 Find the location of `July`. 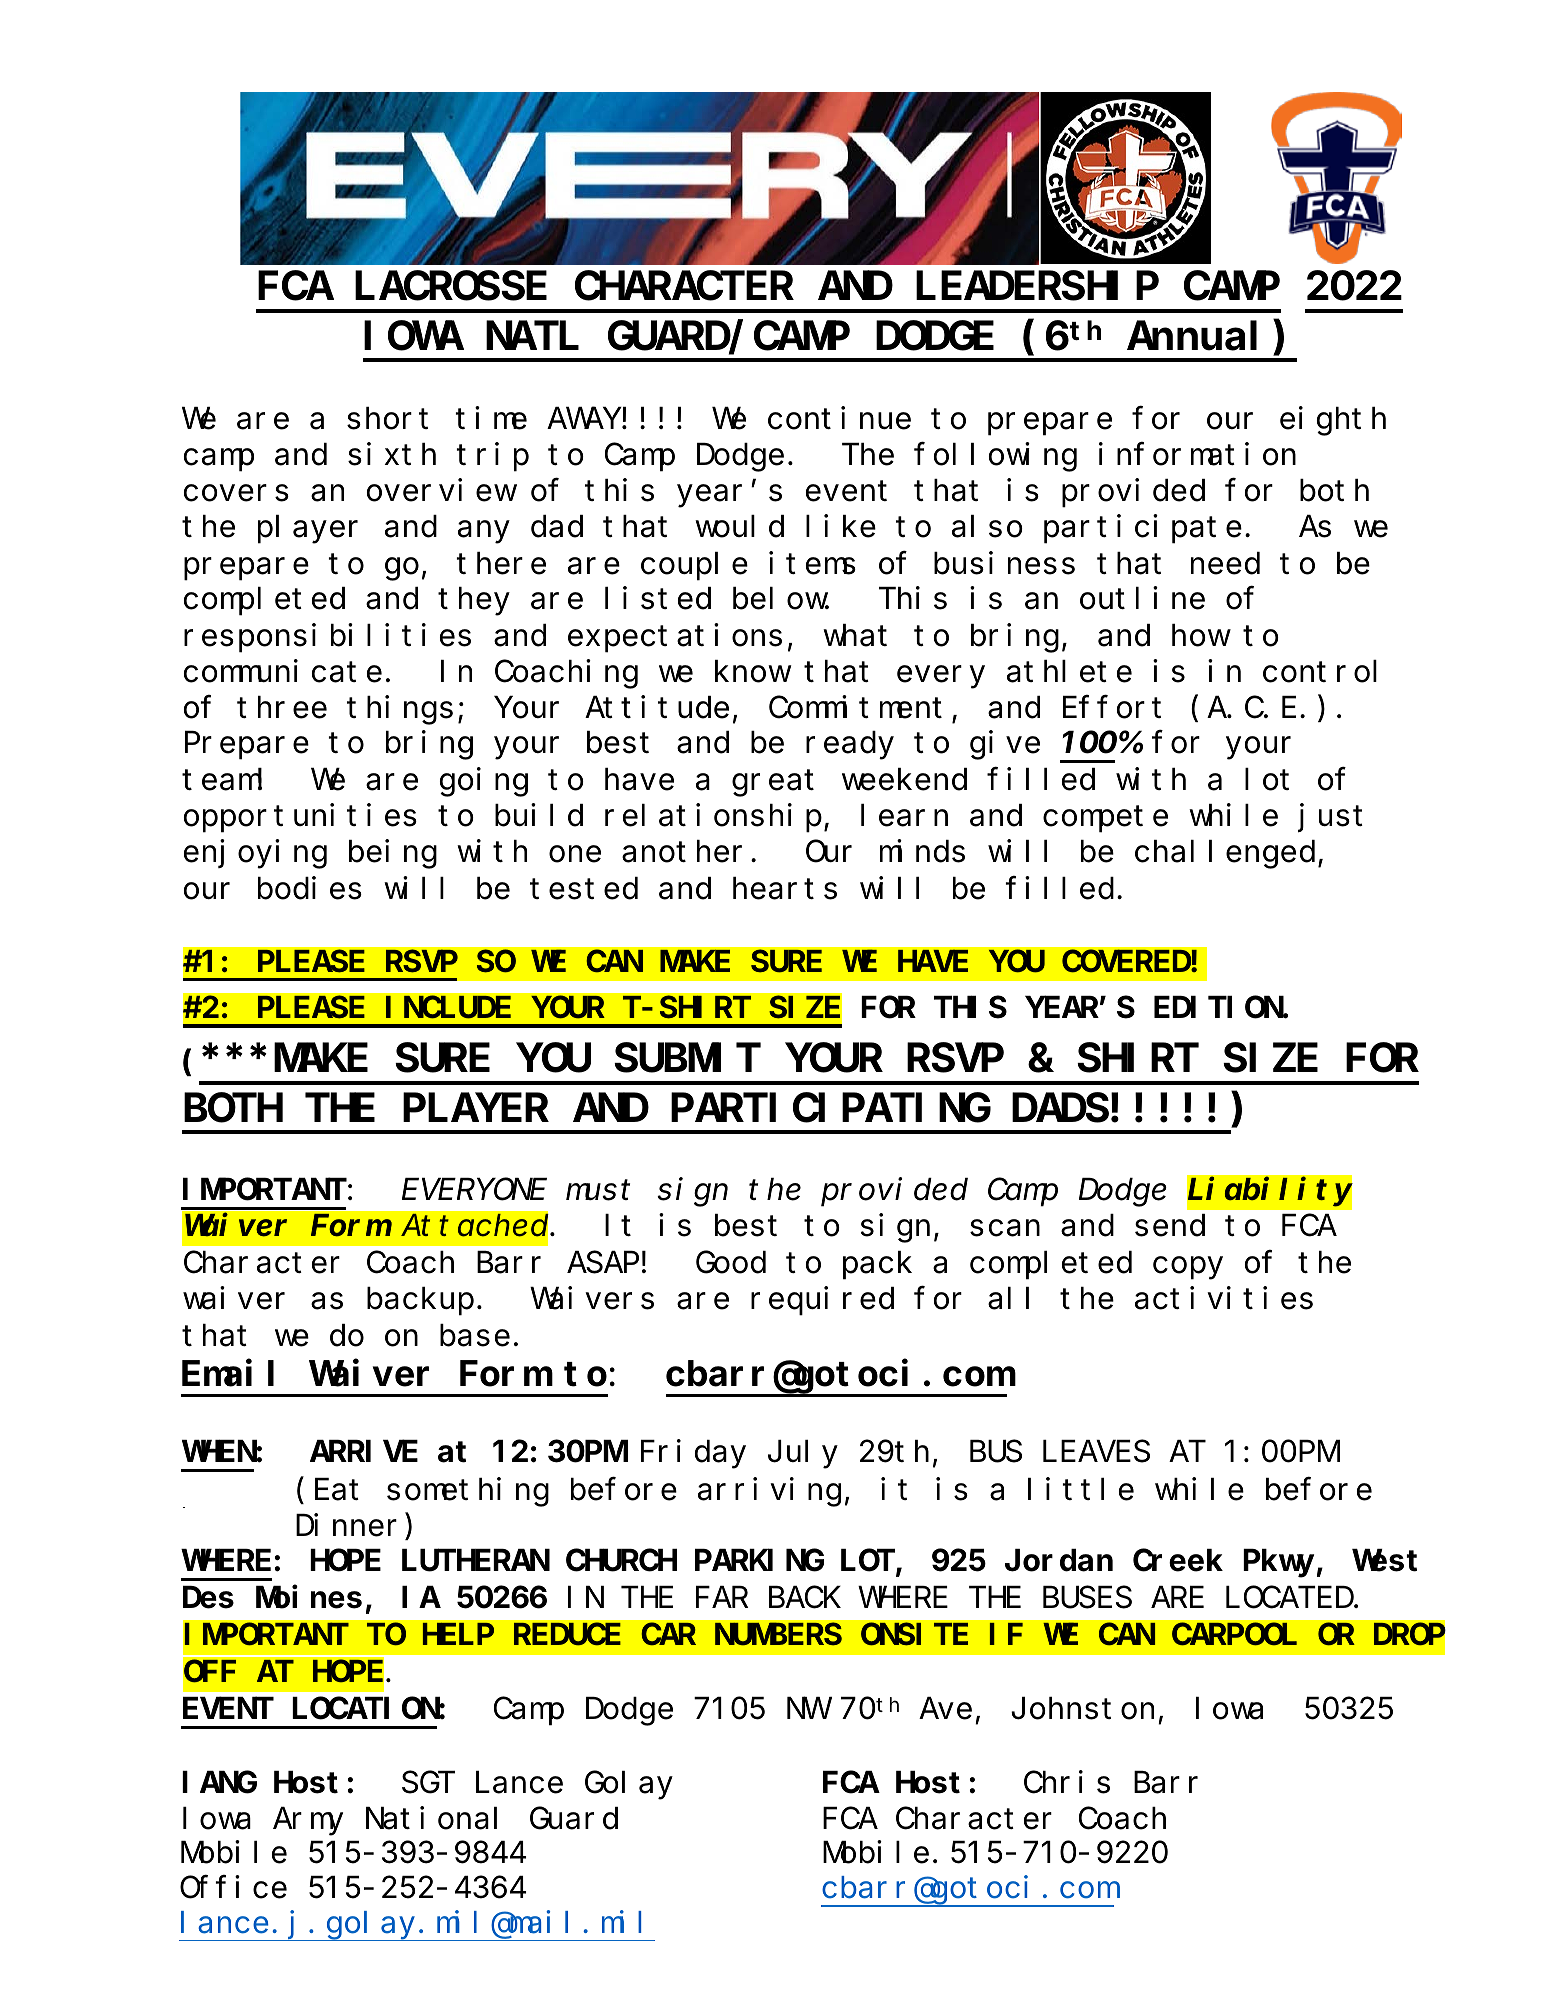

July is located at coordinates (803, 1455).
